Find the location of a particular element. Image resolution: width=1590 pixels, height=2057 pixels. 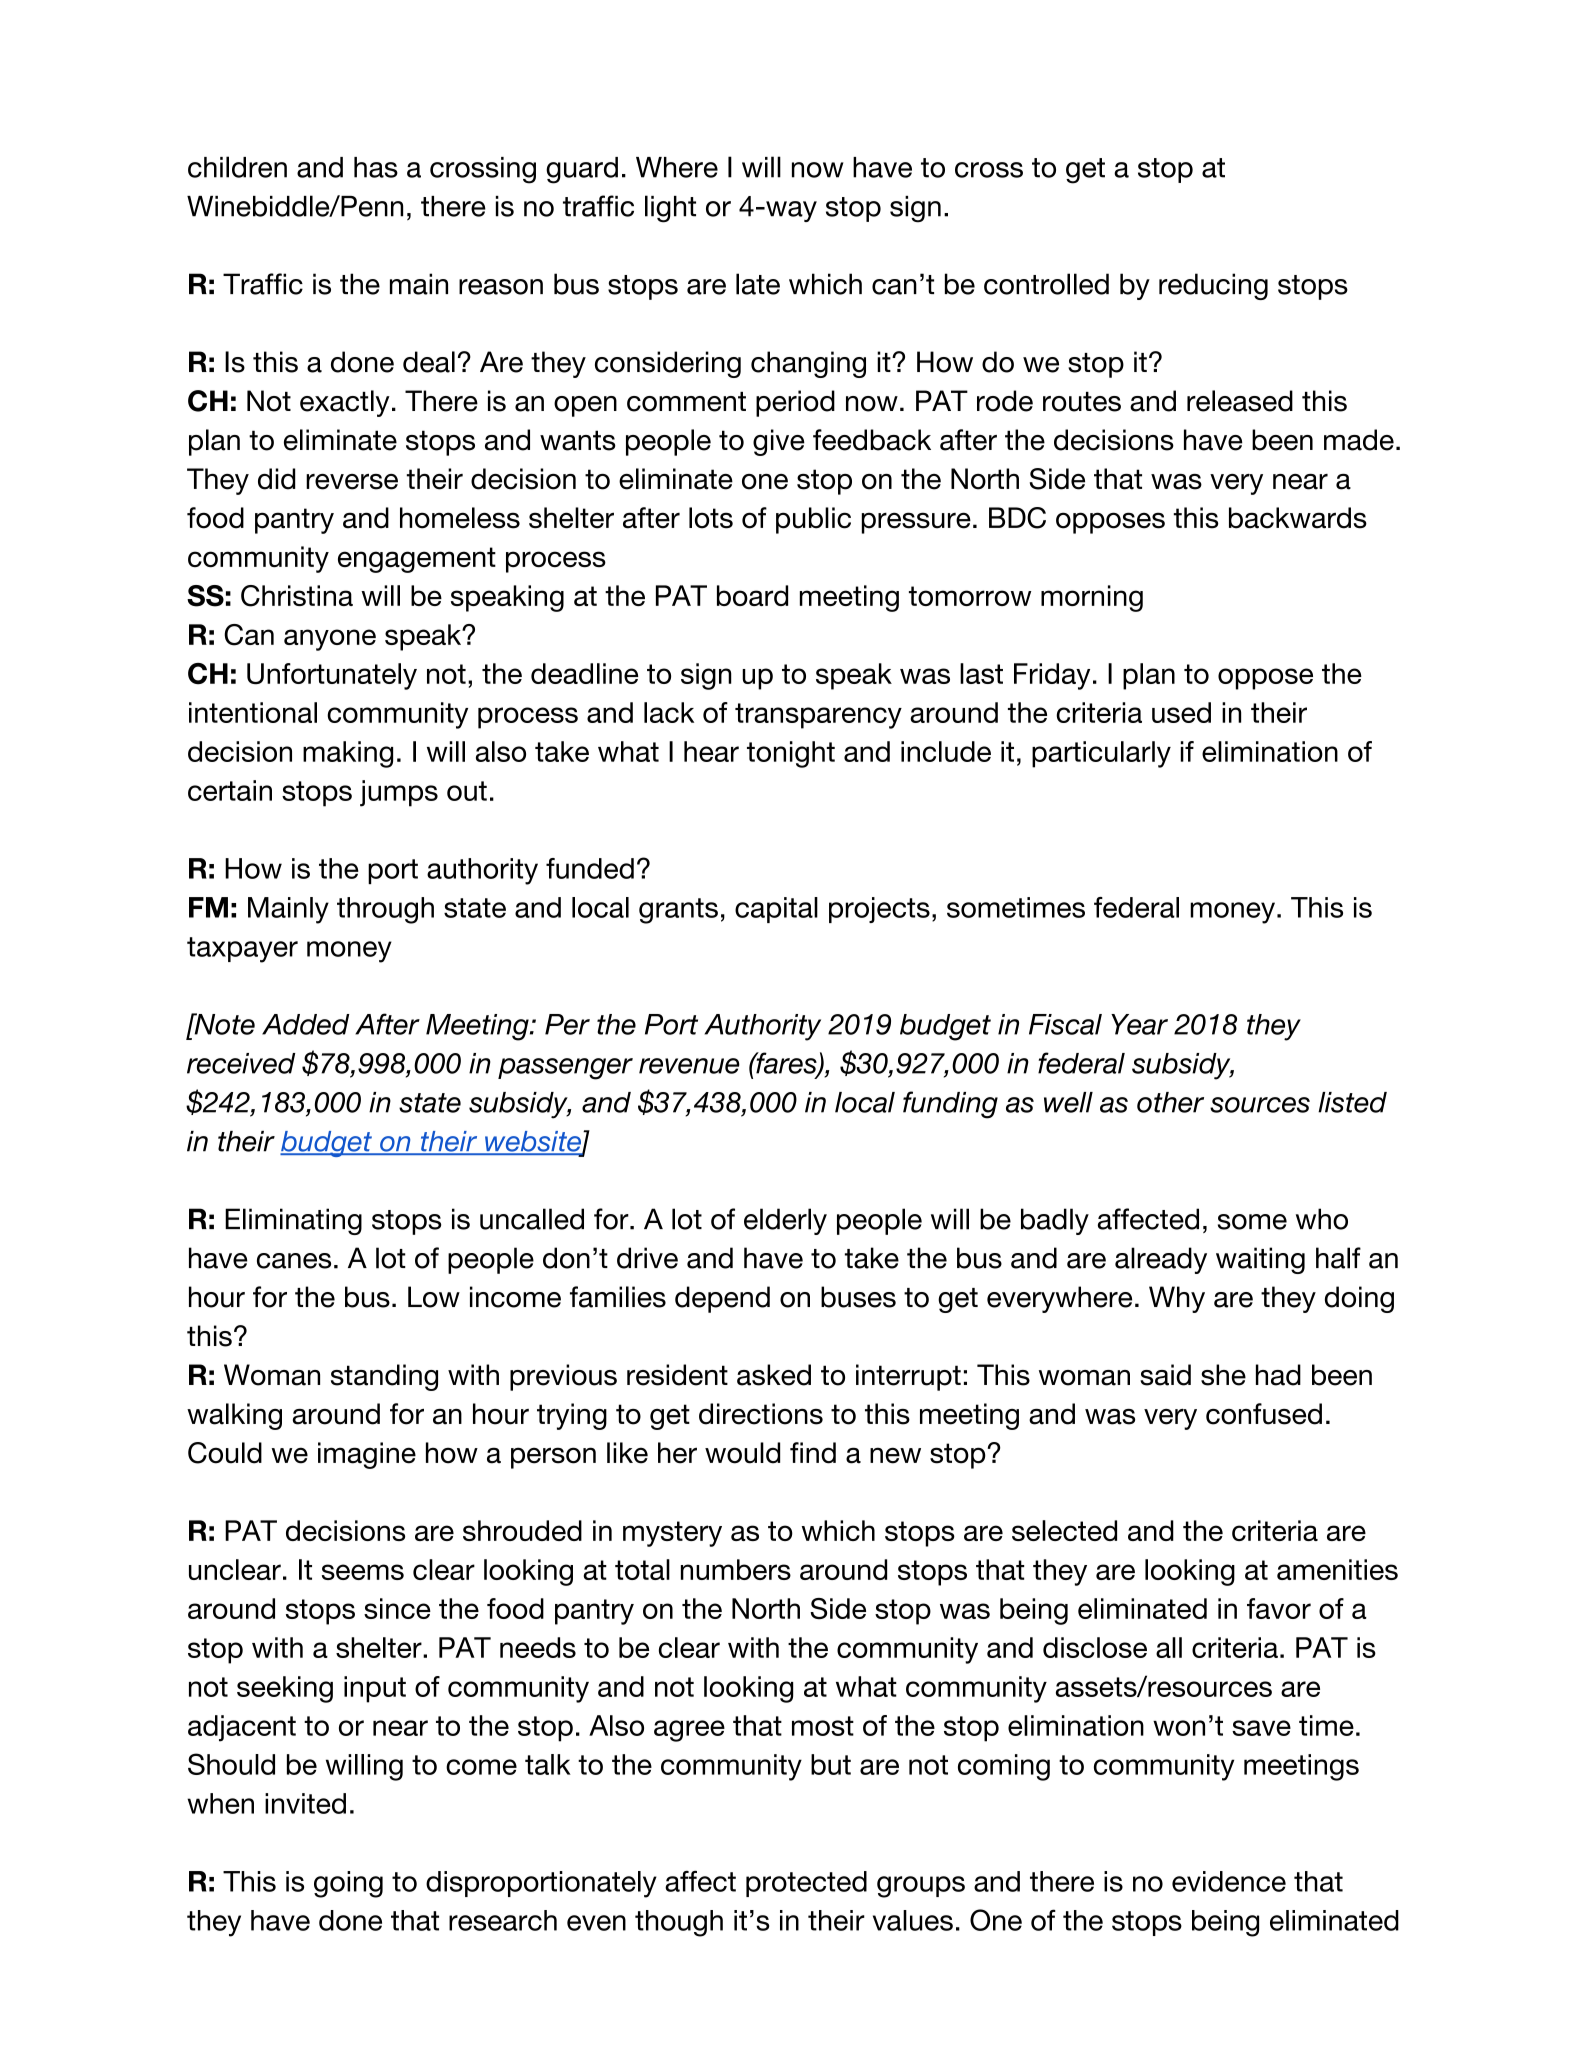

tonight is located at coordinates (791, 754).
